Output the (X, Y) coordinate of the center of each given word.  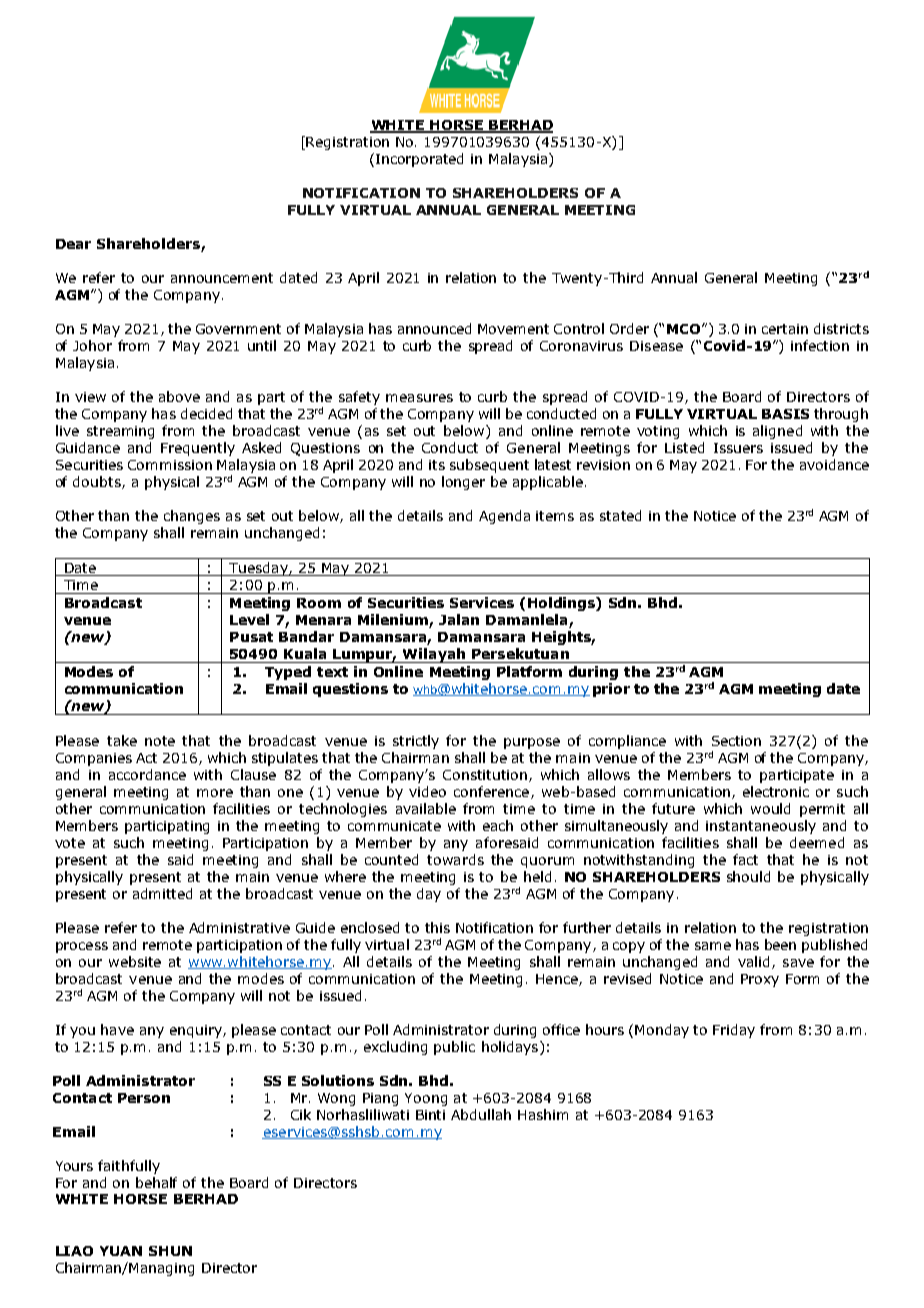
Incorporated (419, 160)
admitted (162, 893)
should (748, 876)
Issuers (738, 448)
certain (785, 329)
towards (455, 859)
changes (192, 517)
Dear (73, 244)
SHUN (170, 1251)
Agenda (504, 517)
